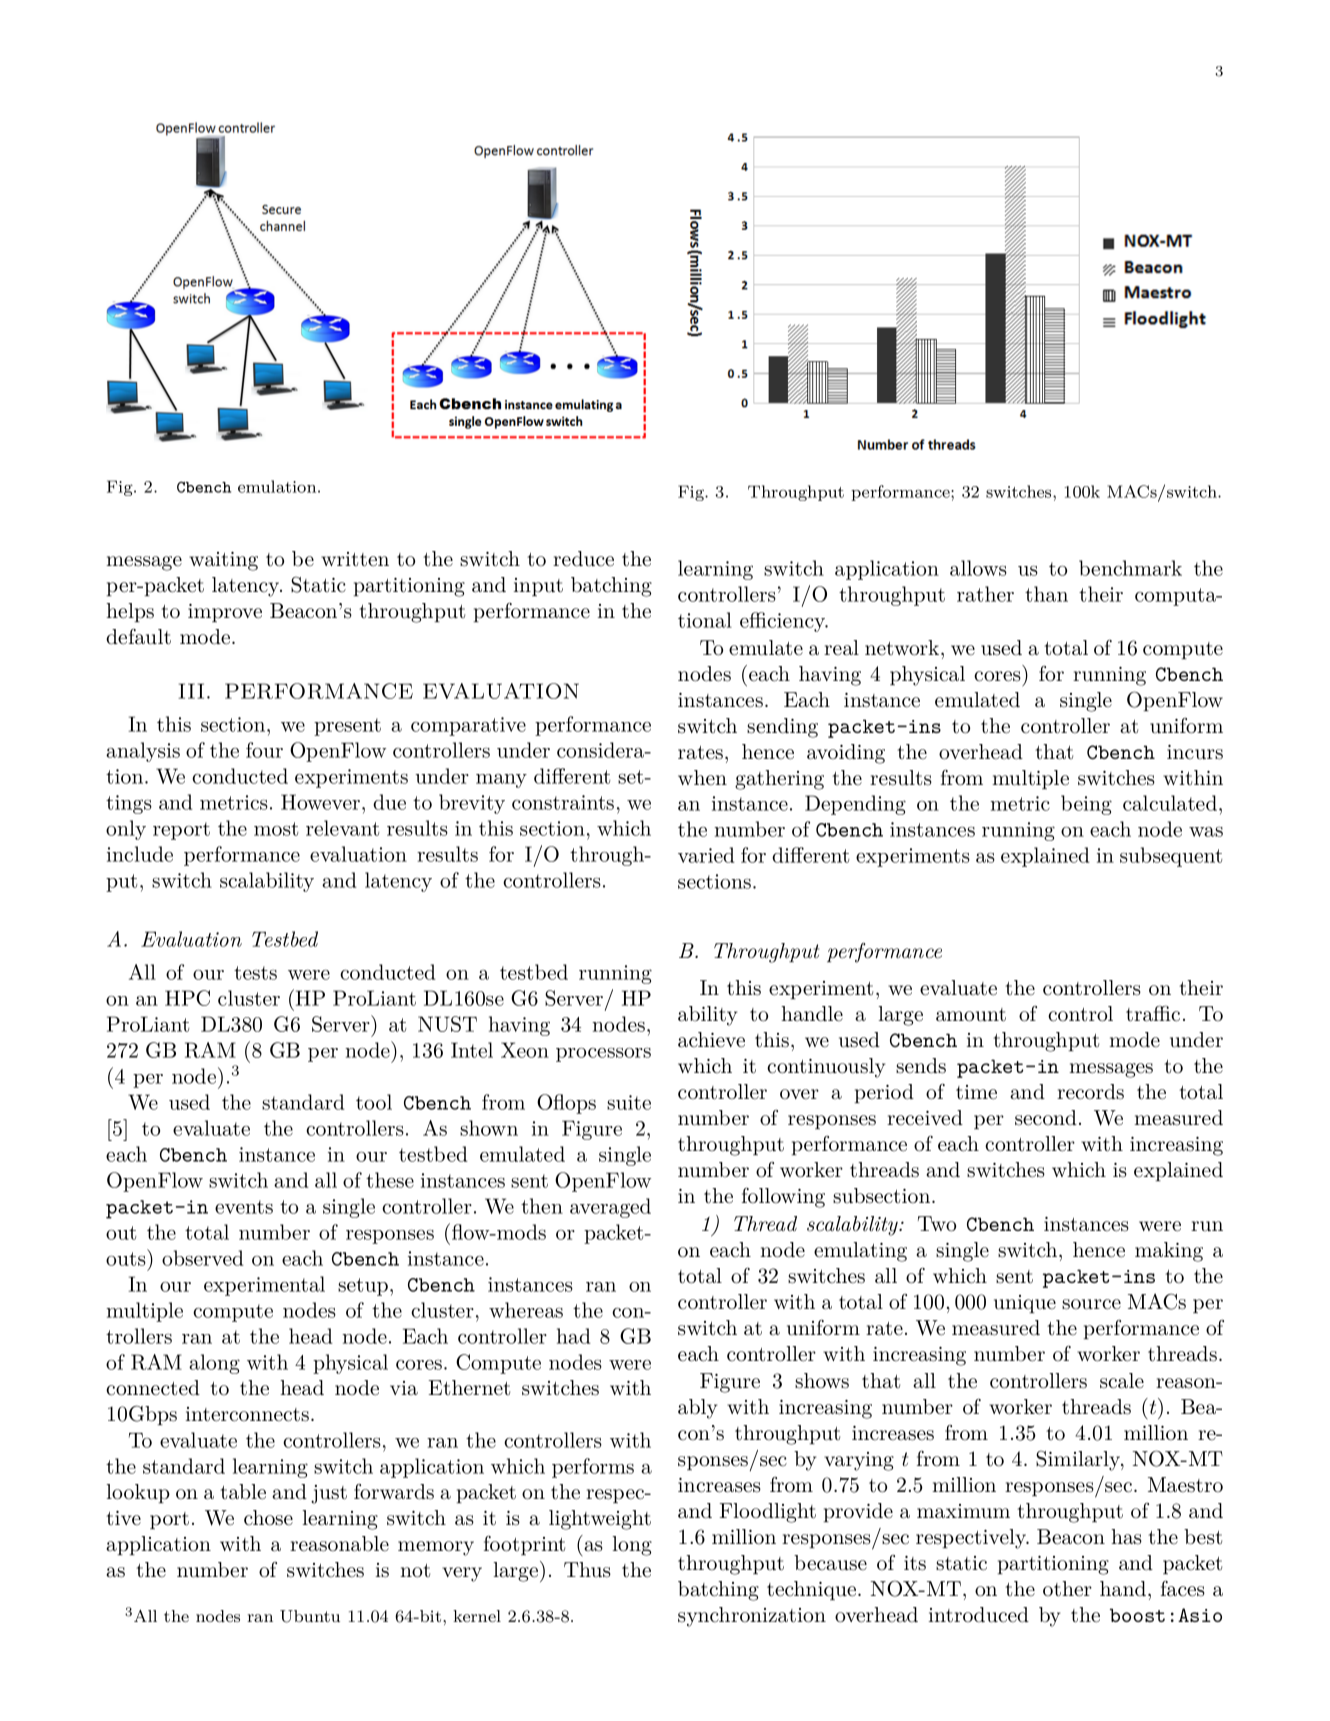 The height and width of the document is (1721, 1330). What do you see at coordinates (374, 1102) in the document?
I see `tool` at bounding box center [374, 1102].
